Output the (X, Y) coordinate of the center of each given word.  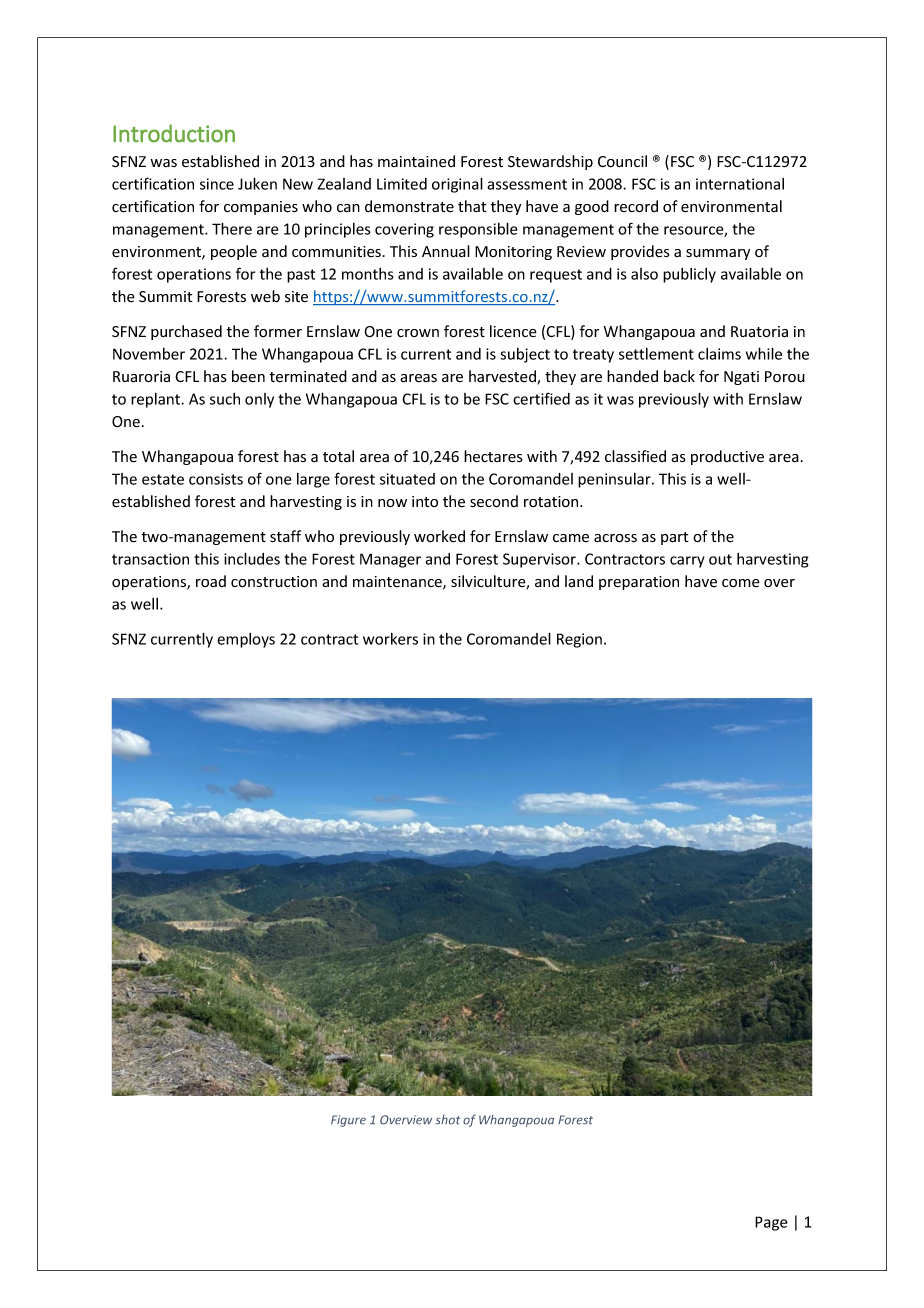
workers (390, 639)
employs (246, 640)
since (217, 184)
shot (447, 1120)
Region (579, 640)
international (740, 184)
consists (216, 479)
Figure (348, 1121)
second (494, 501)
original (457, 185)
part (674, 538)
